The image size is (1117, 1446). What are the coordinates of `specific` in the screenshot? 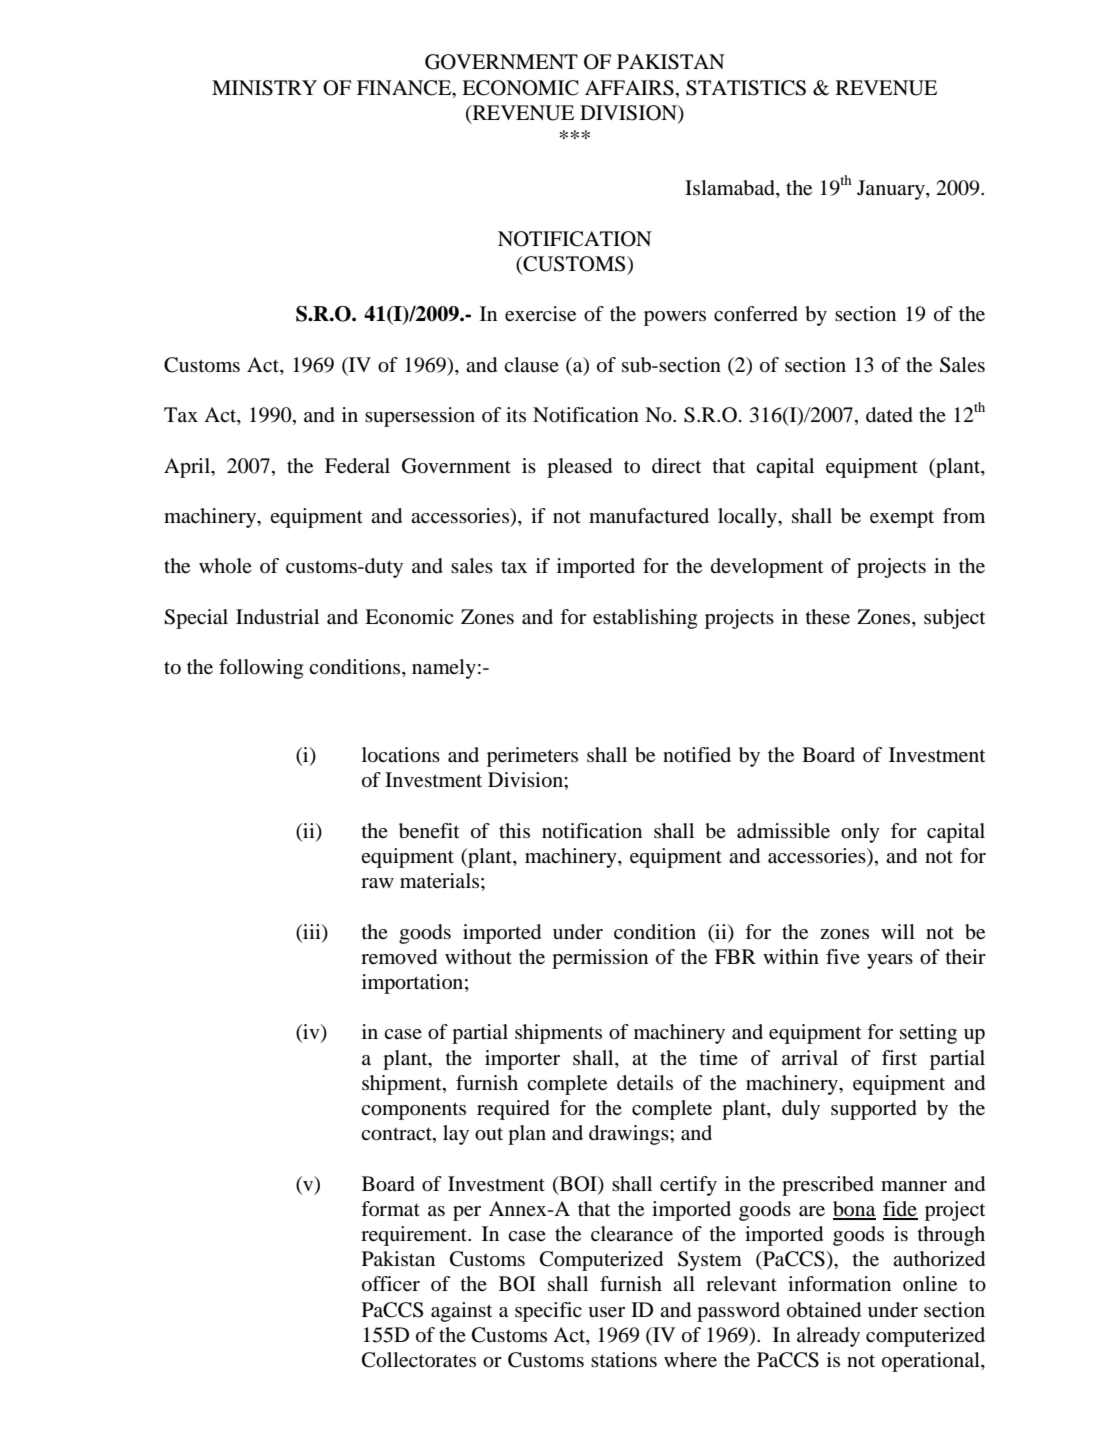 It's located at (548, 1312).
